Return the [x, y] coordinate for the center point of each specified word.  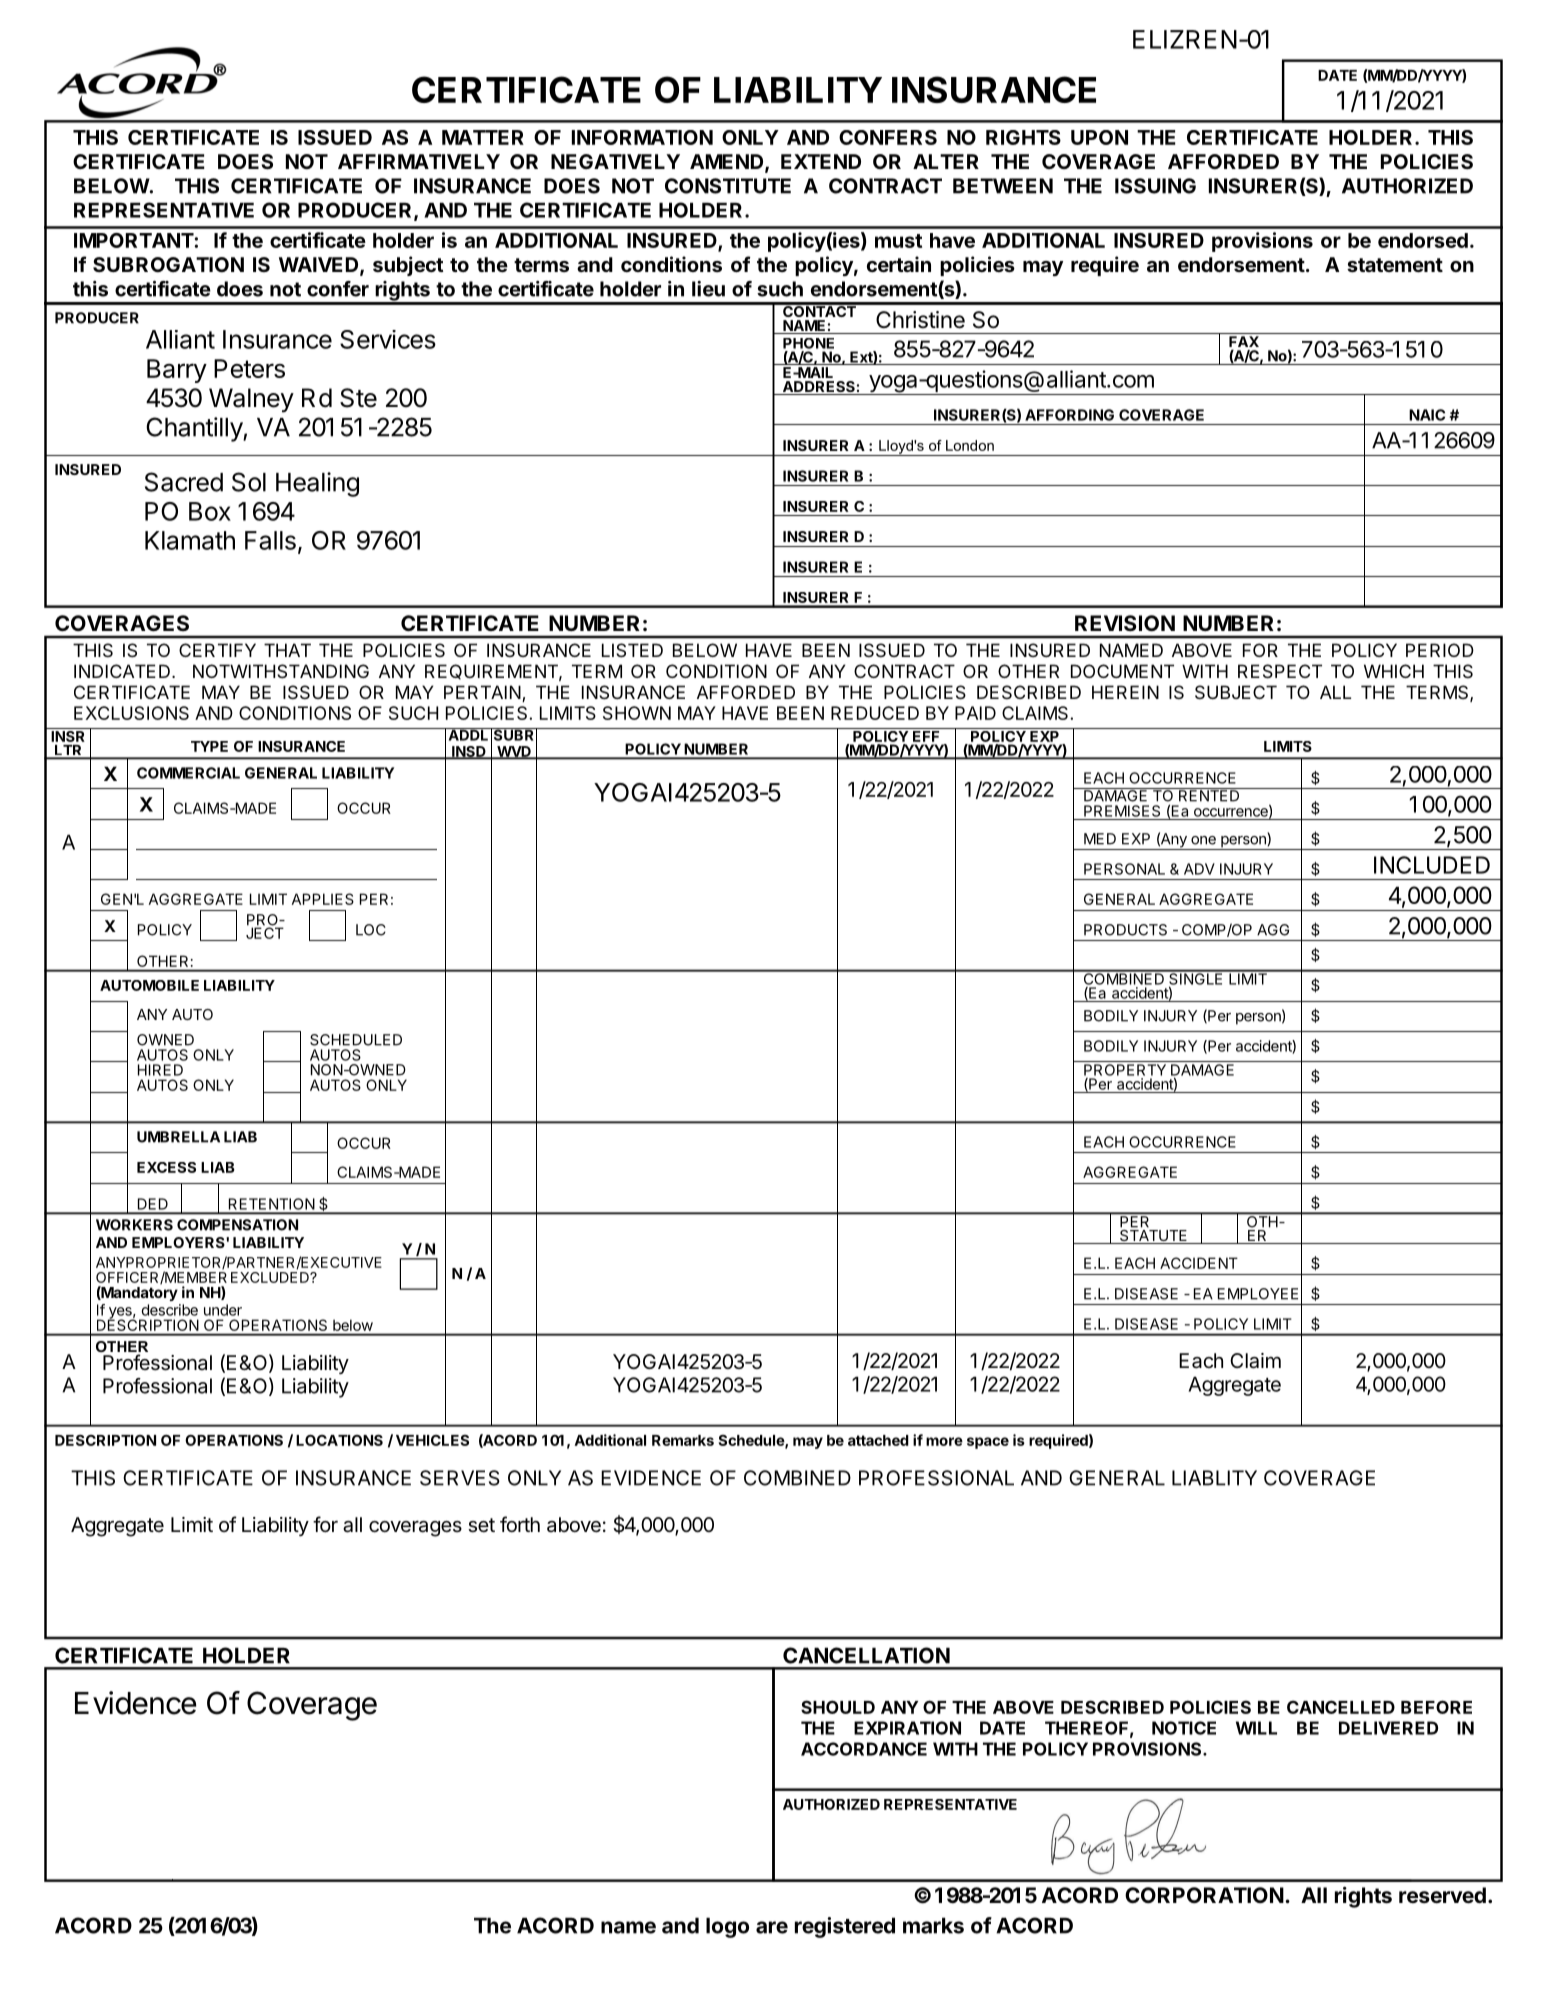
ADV [1199, 869]
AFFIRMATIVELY [419, 161]
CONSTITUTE [728, 186]
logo [727, 1927]
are [772, 1927]
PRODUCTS [1125, 930]
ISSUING [1155, 186]
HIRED [160, 1070]
